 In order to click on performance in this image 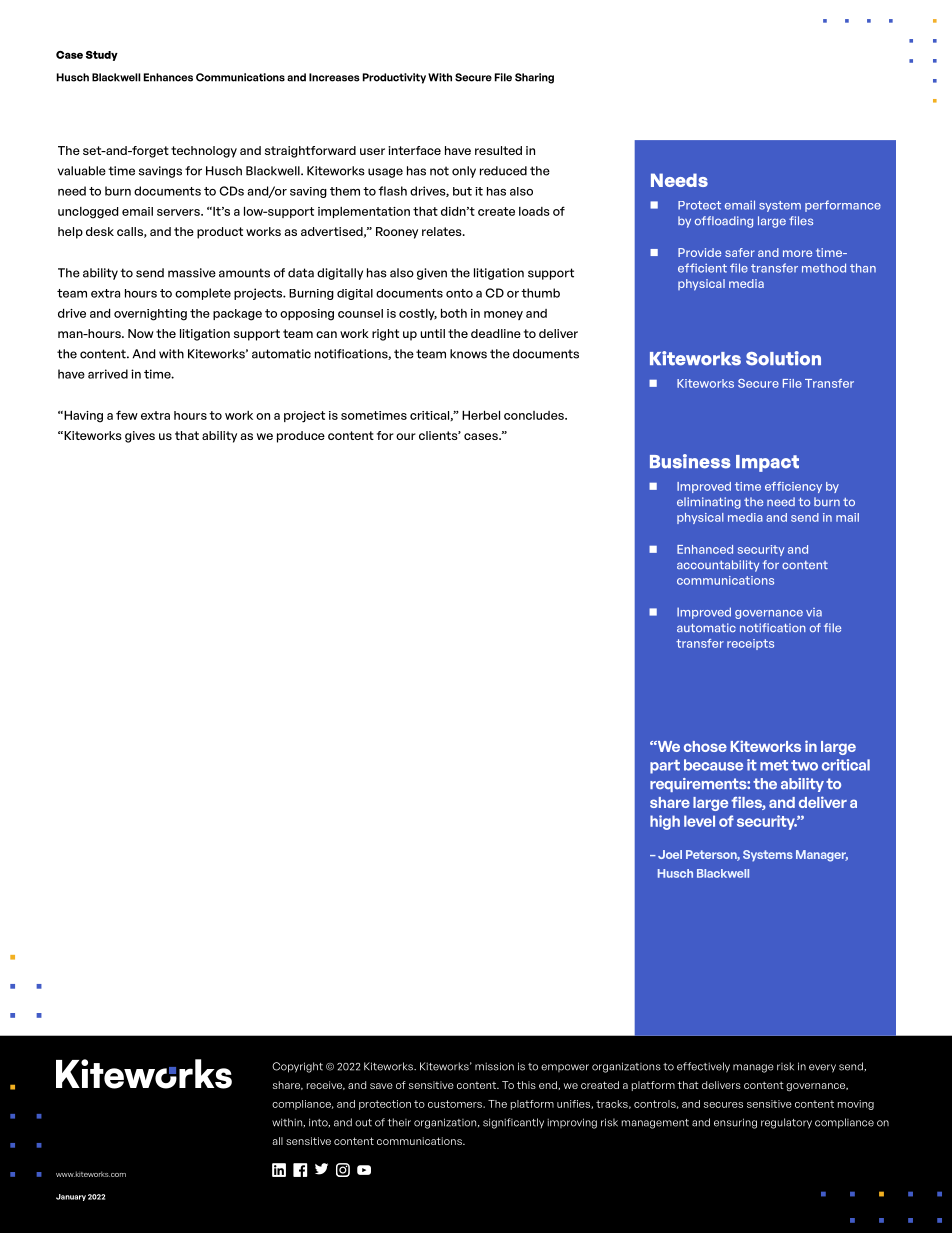, I will do `click(843, 206)`.
